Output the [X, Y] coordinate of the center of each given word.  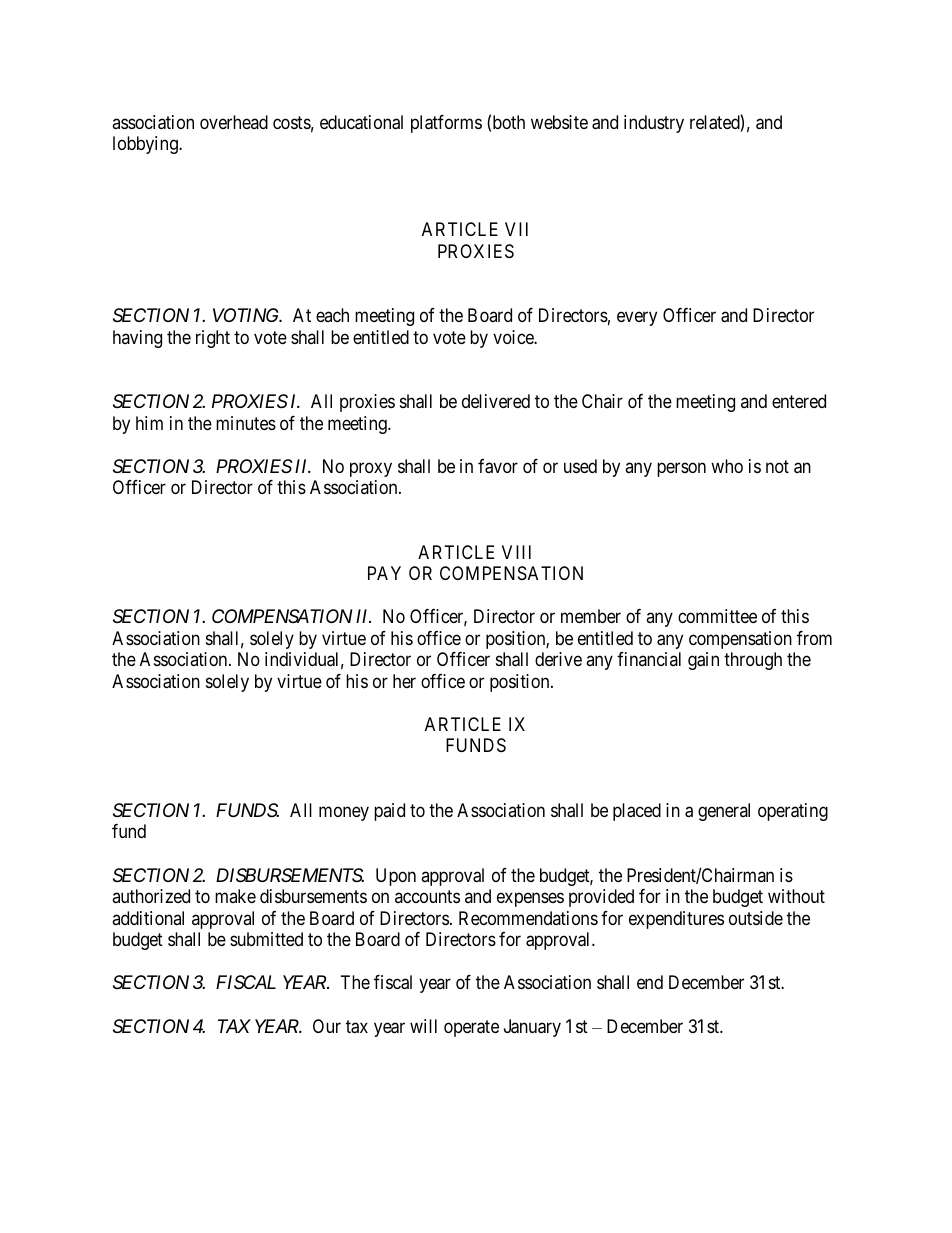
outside [756, 918]
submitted [266, 939]
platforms [446, 124]
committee [717, 616]
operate [471, 1028]
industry [654, 124]
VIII [516, 552]
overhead [234, 122]
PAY [384, 573]
